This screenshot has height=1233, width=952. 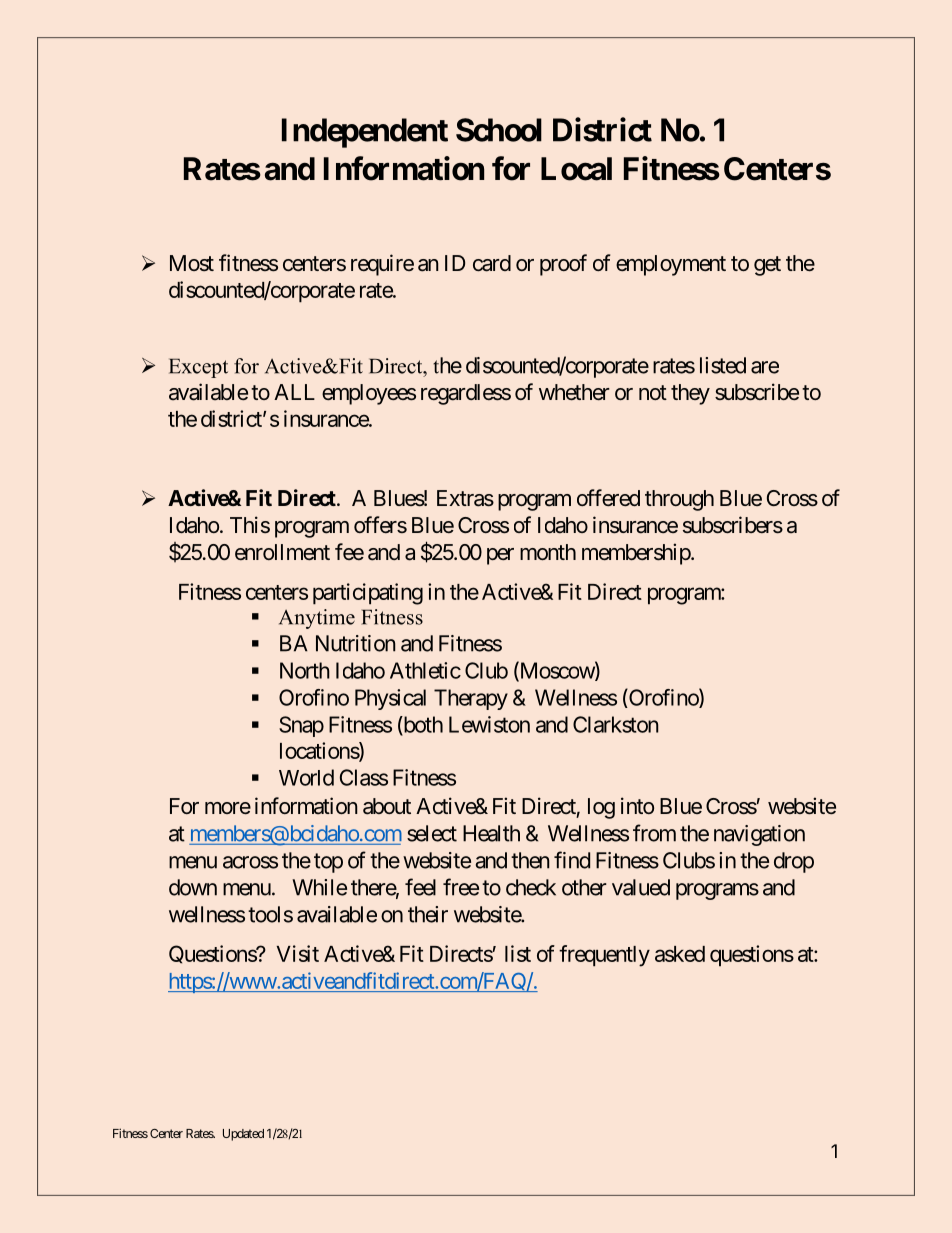 I want to click on Anytime, so click(x=317, y=619).
